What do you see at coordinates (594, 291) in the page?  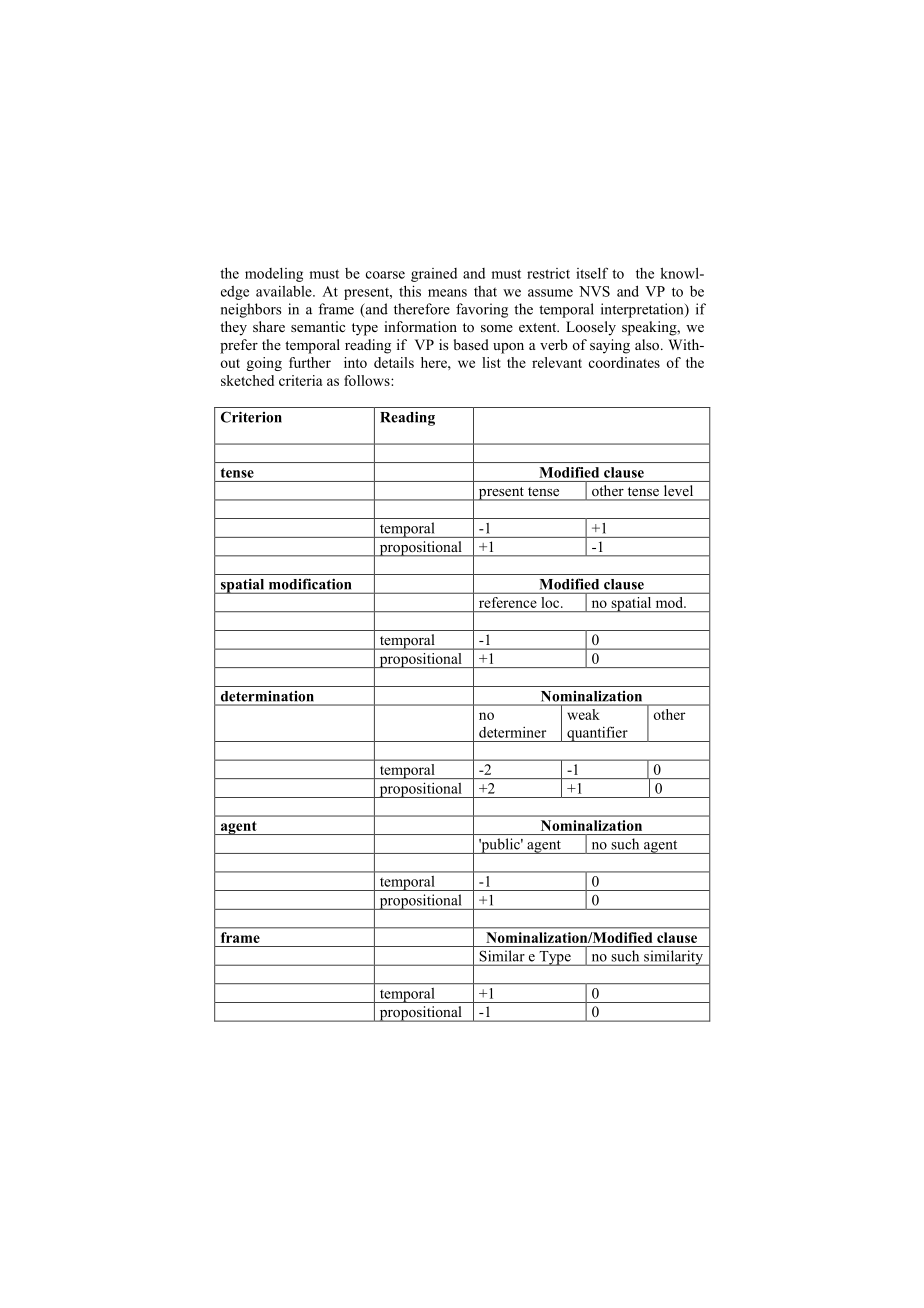 I see `NVS` at bounding box center [594, 291].
